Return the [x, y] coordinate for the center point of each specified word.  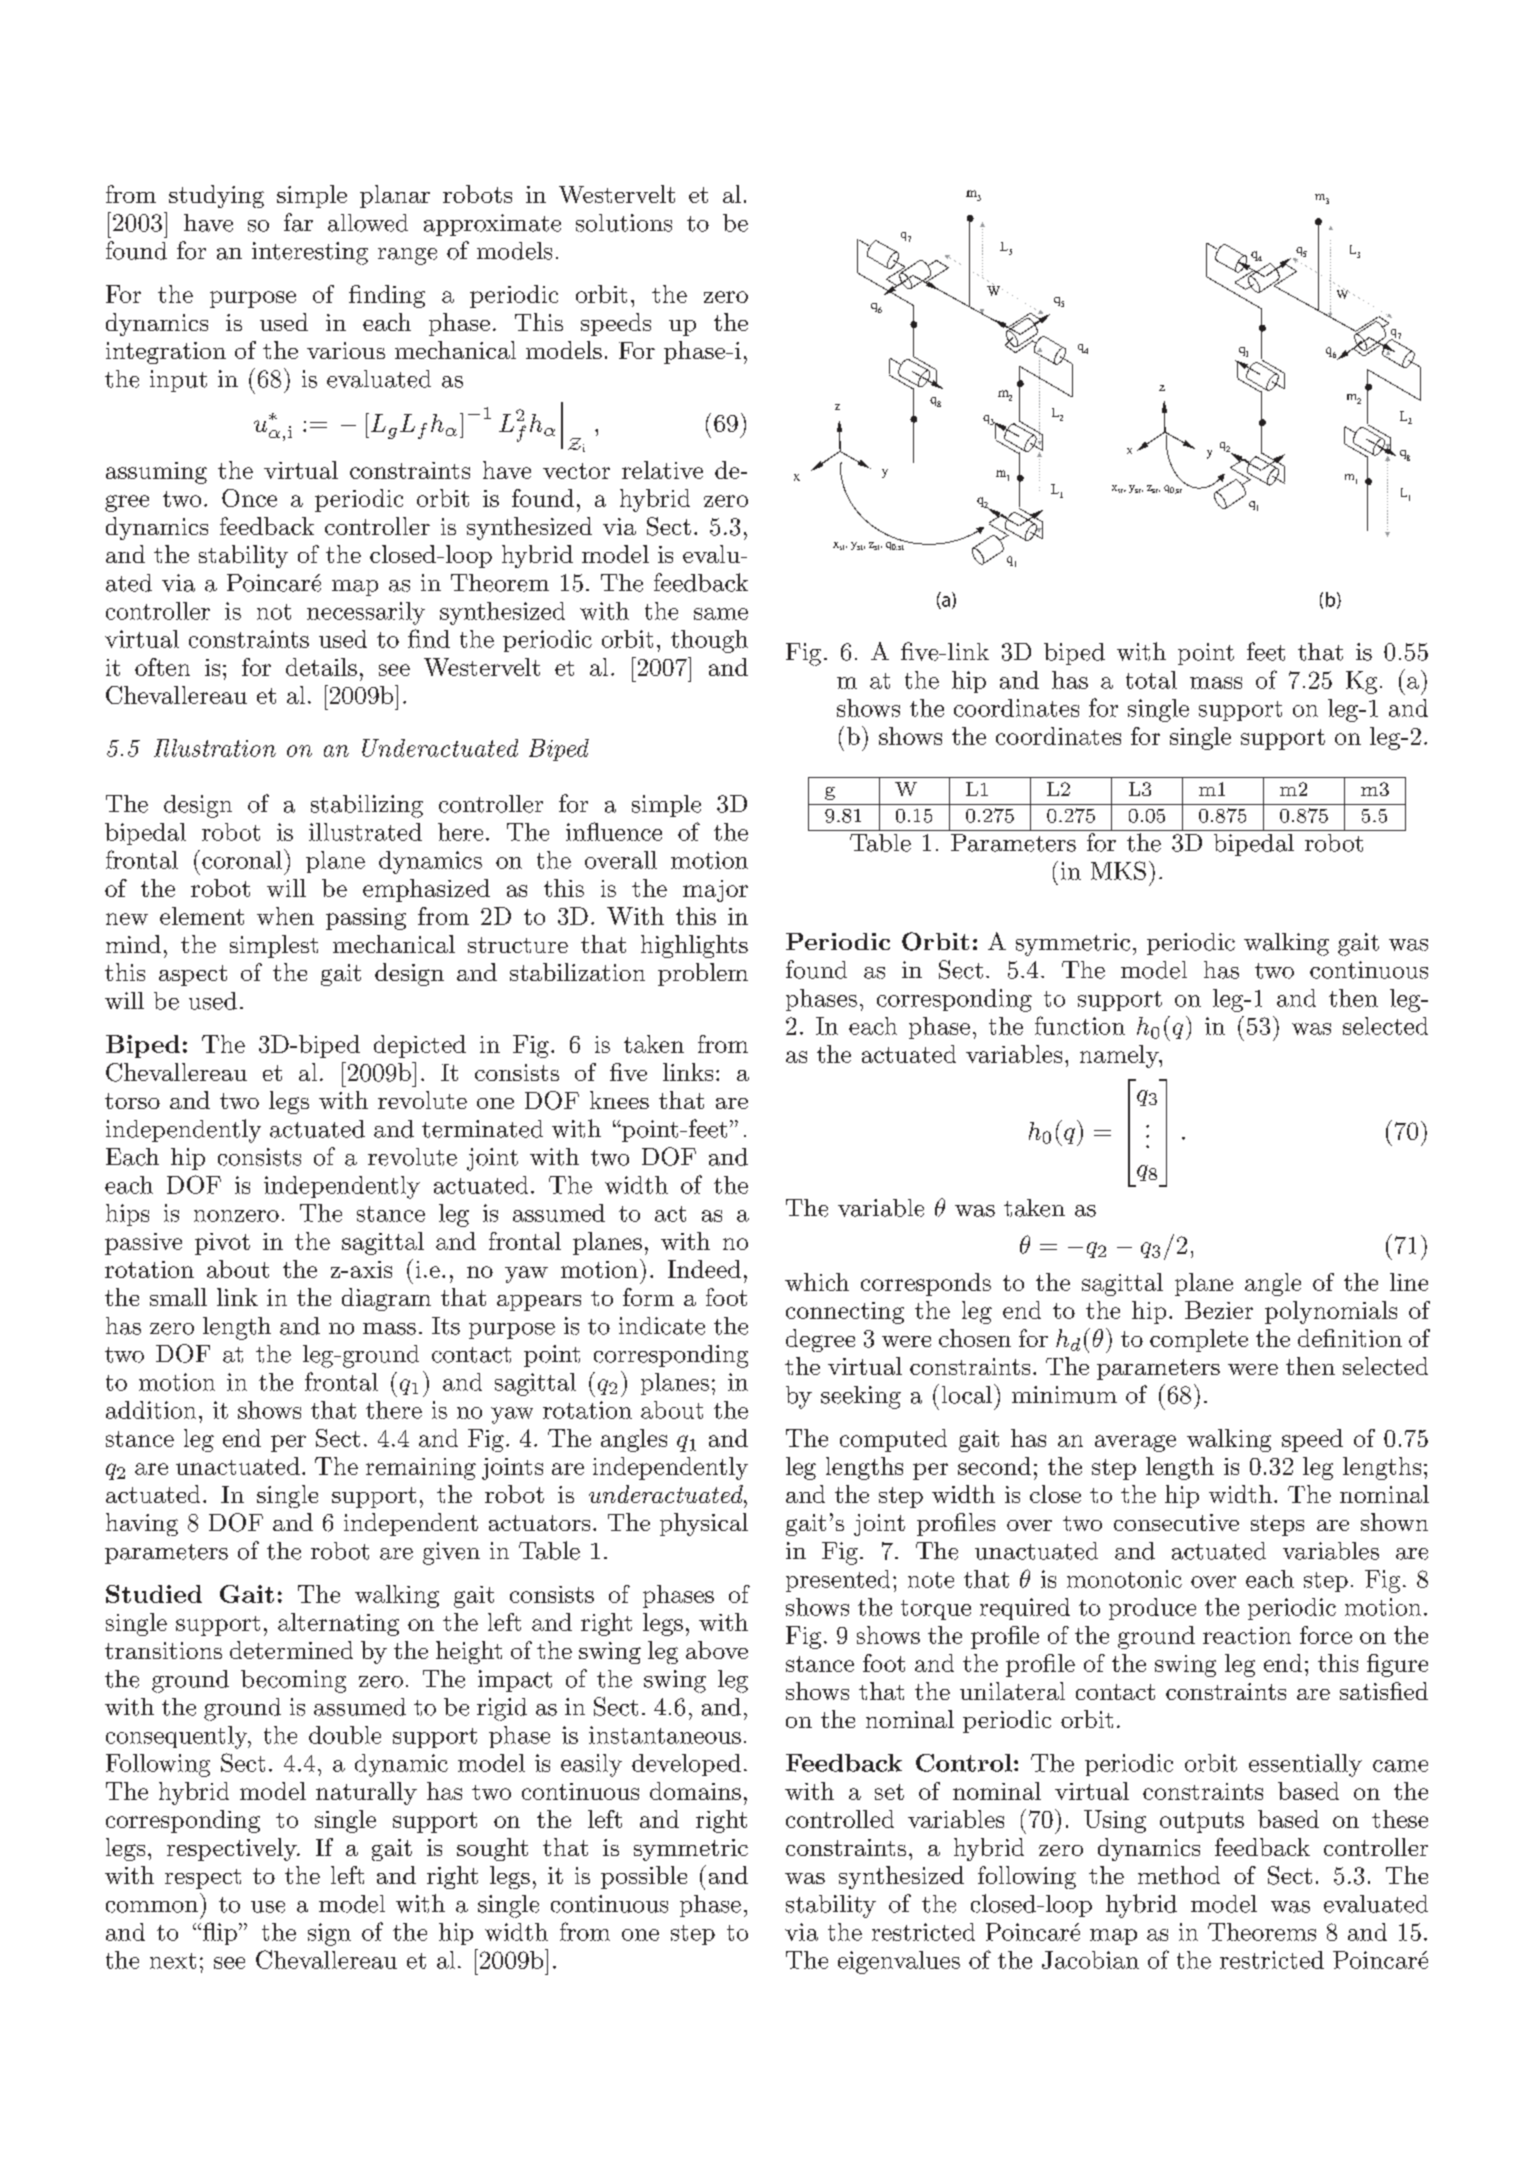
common [152, 1907]
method [1179, 1875]
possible [644, 1877]
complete [1199, 1340]
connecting [845, 1313]
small [178, 1297]
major [715, 891]
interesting [310, 253]
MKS [1118, 870]
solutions [624, 223]
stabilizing [367, 806]
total [1151, 680]
